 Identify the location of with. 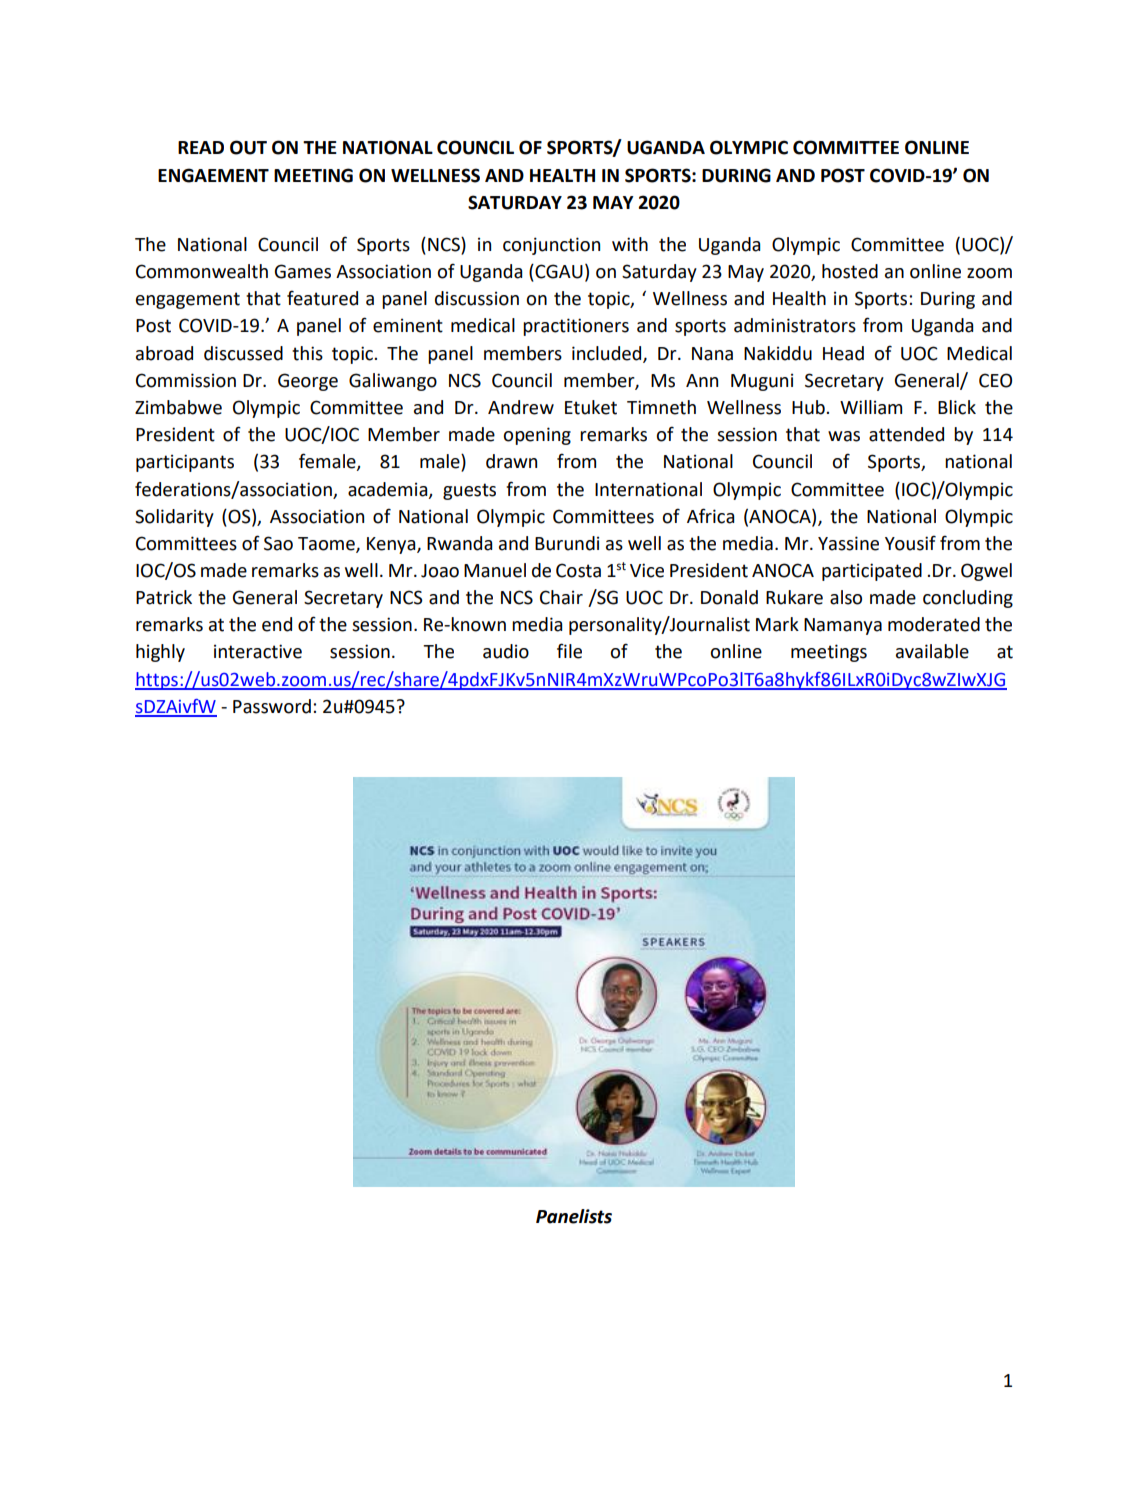
(630, 244).
